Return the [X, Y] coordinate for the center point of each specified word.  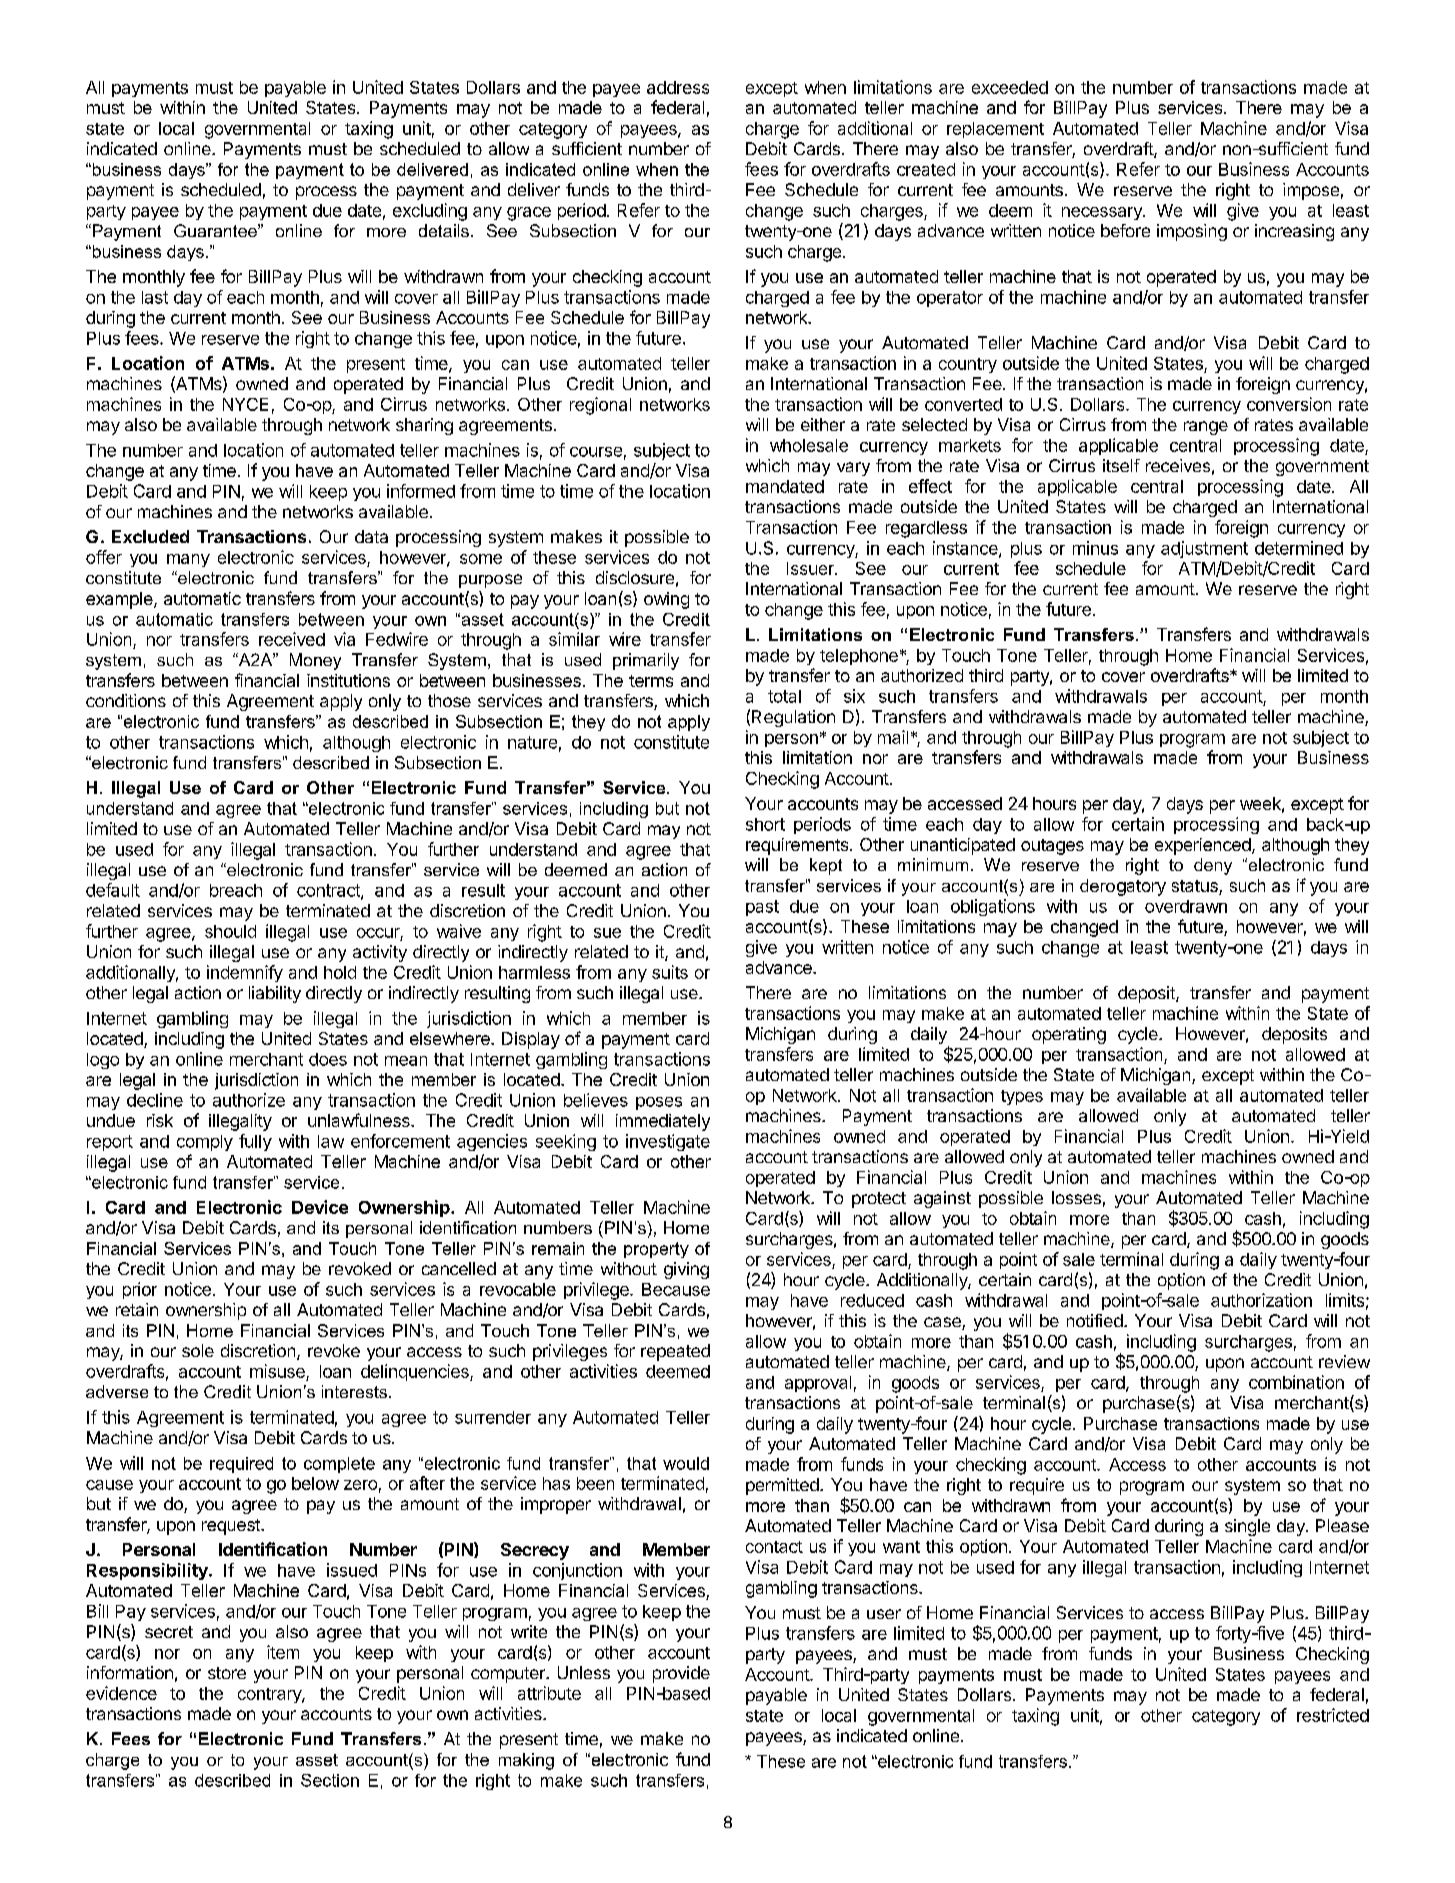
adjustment [1204, 549]
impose [1311, 191]
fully [255, 1142]
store [227, 1673]
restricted [1333, 1715]
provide [681, 1674]
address [678, 87]
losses [1076, 1197]
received [292, 639]
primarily [646, 661]
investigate [668, 1142]
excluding [430, 212]
